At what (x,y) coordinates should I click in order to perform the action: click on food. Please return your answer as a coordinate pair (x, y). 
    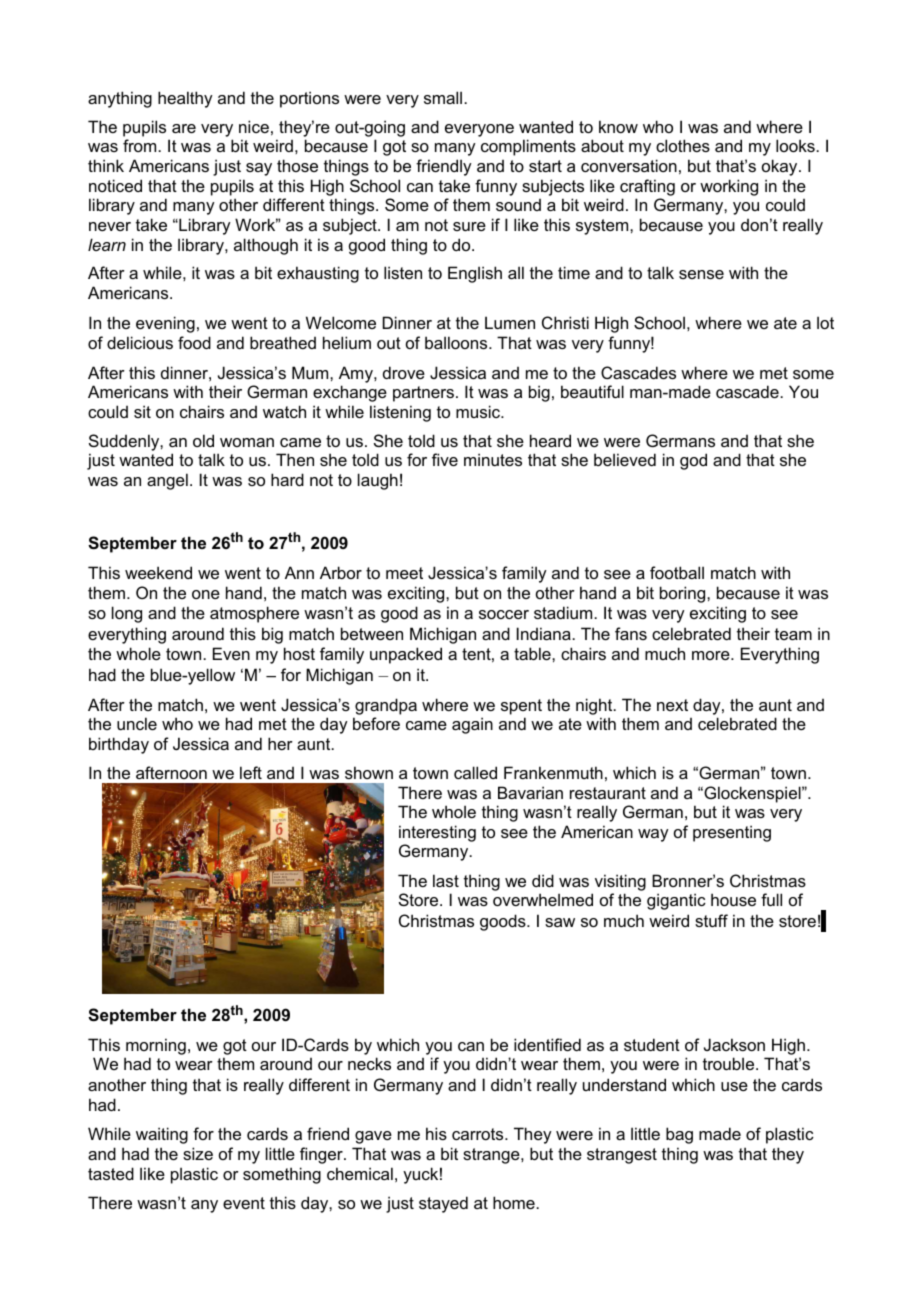
    Looking at the image, I should click on (194, 342).
